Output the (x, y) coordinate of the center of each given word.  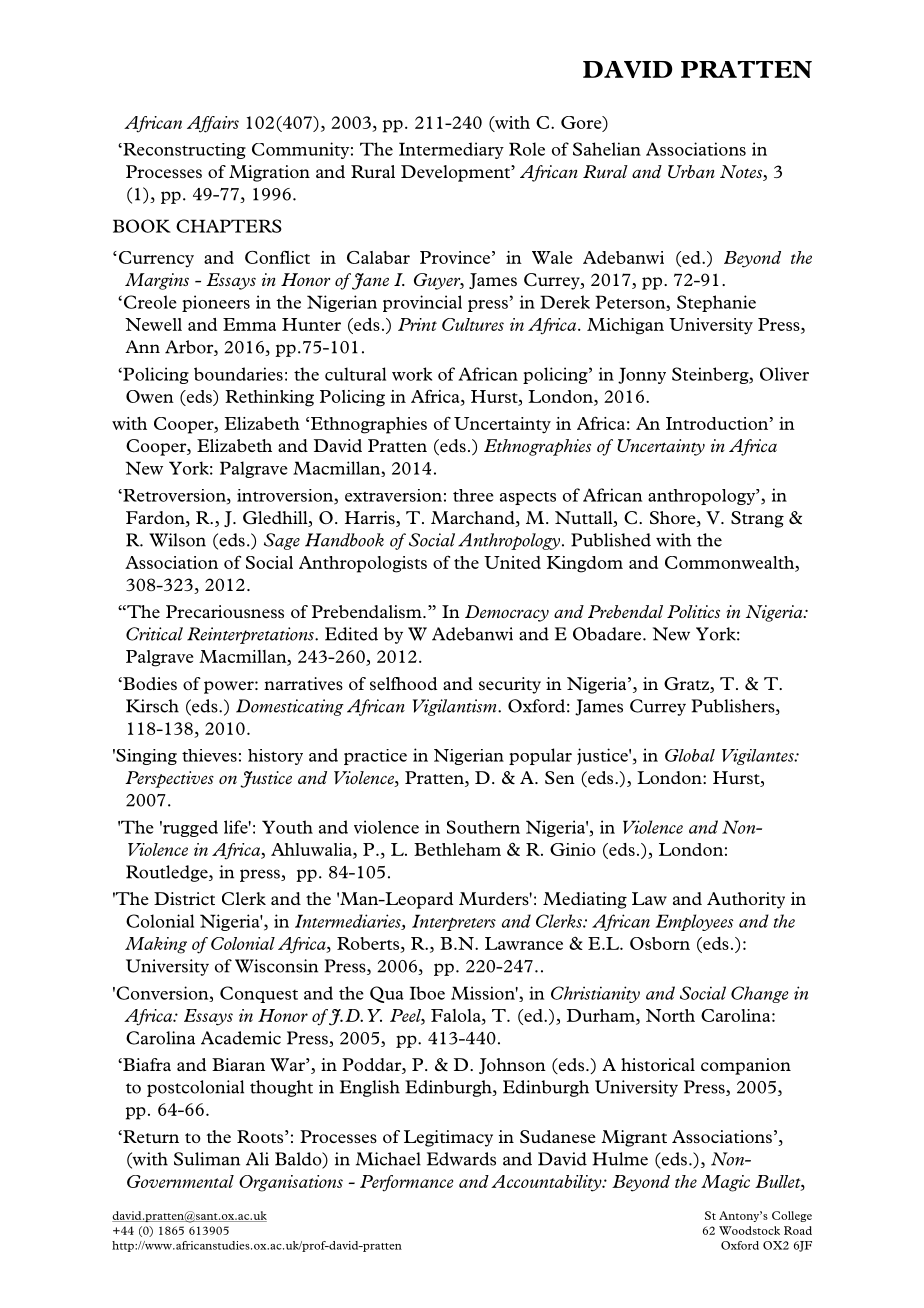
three (473, 495)
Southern (483, 827)
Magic (725, 1183)
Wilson (177, 540)
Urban (691, 171)
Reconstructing (183, 151)
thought (281, 1088)
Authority (746, 900)
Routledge (168, 873)
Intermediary (451, 150)
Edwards (461, 1159)
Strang (757, 519)
